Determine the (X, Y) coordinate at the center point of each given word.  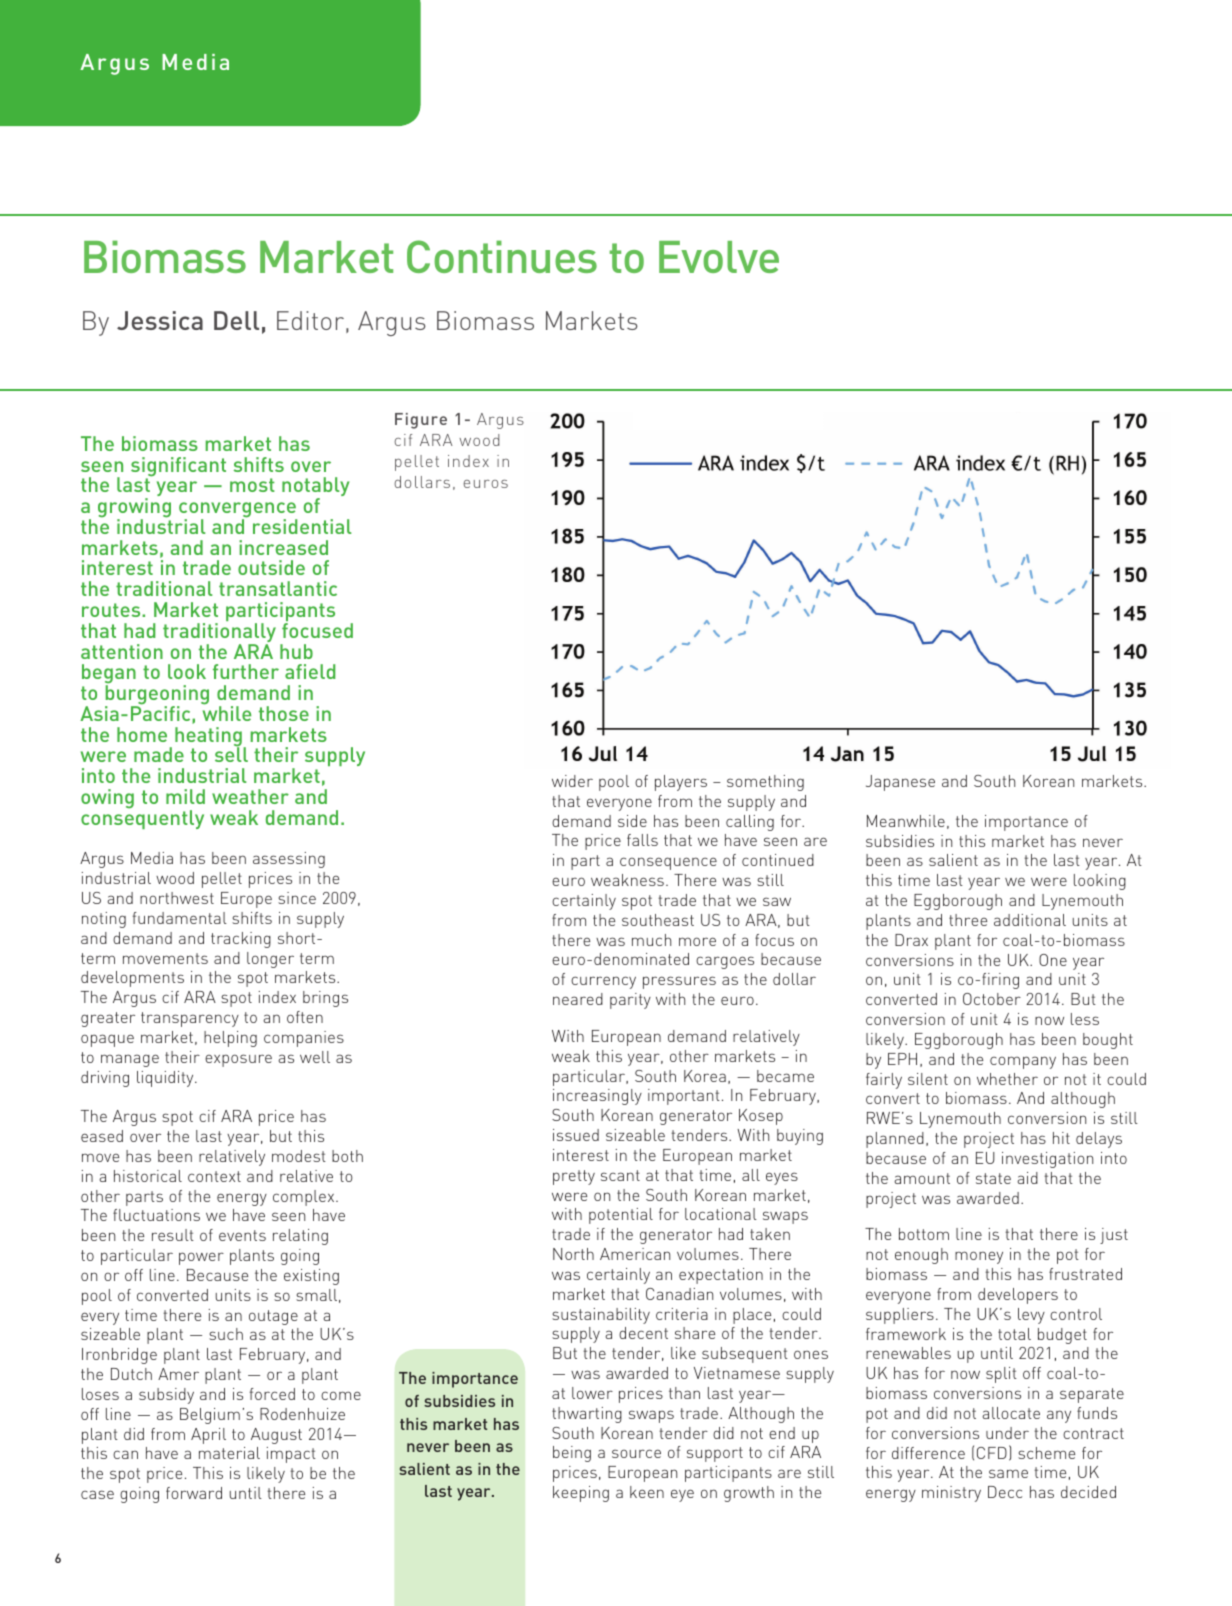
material (229, 1453)
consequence (668, 863)
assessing (289, 860)
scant (620, 1175)
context (214, 1176)
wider (572, 781)
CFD (992, 1453)
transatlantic (278, 588)
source (636, 1453)
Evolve (719, 257)
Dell (236, 320)
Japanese (900, 783)
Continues (502, 256)
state (993, 1178)
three (968, 920)
